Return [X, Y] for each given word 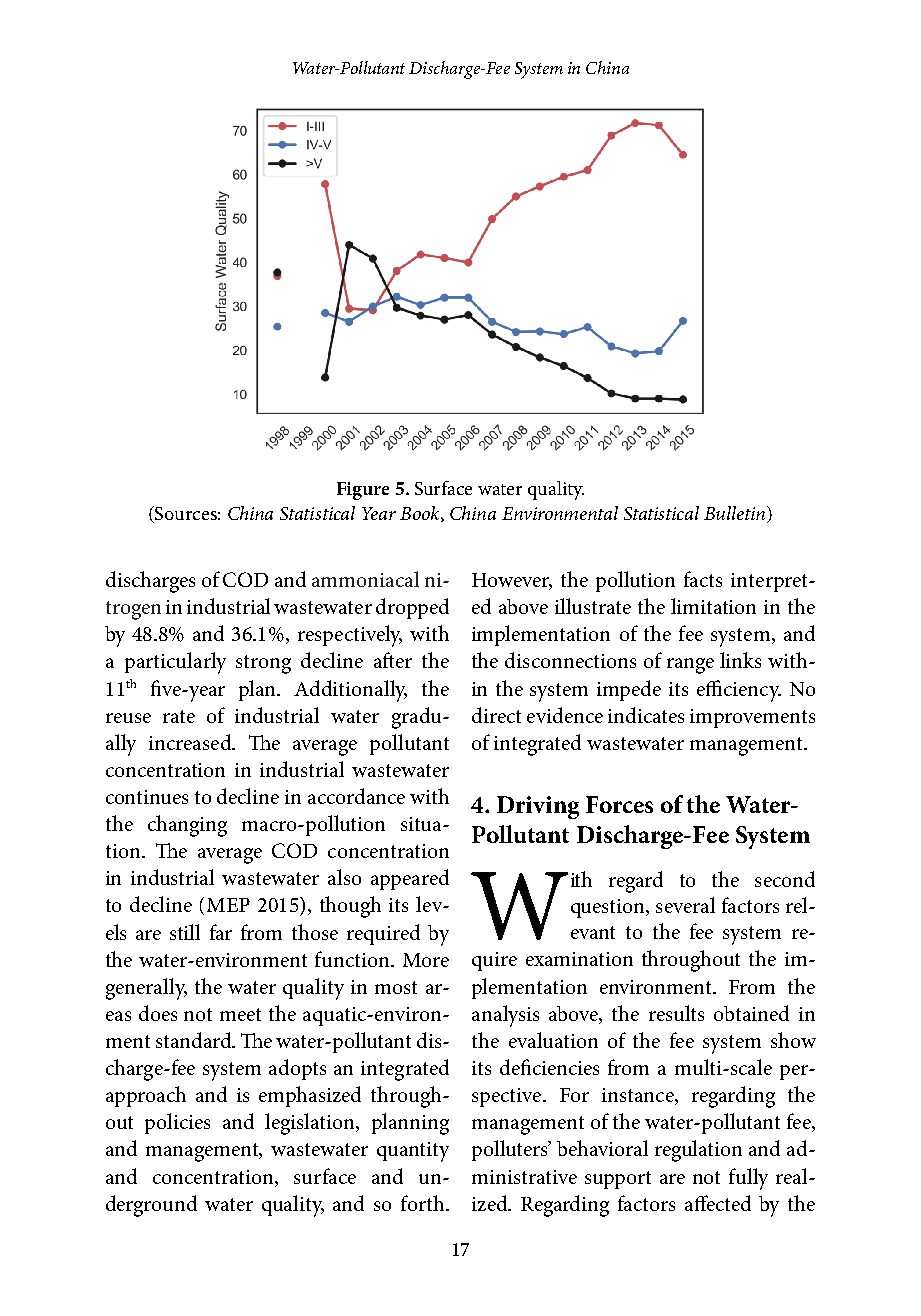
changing [187, 826]
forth [424, 1203]
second [785, 879]
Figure [363, 491]
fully [748, 1179]
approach [146, 1096]
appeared [410, 879]
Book [421, 514]
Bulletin [734, 513]
